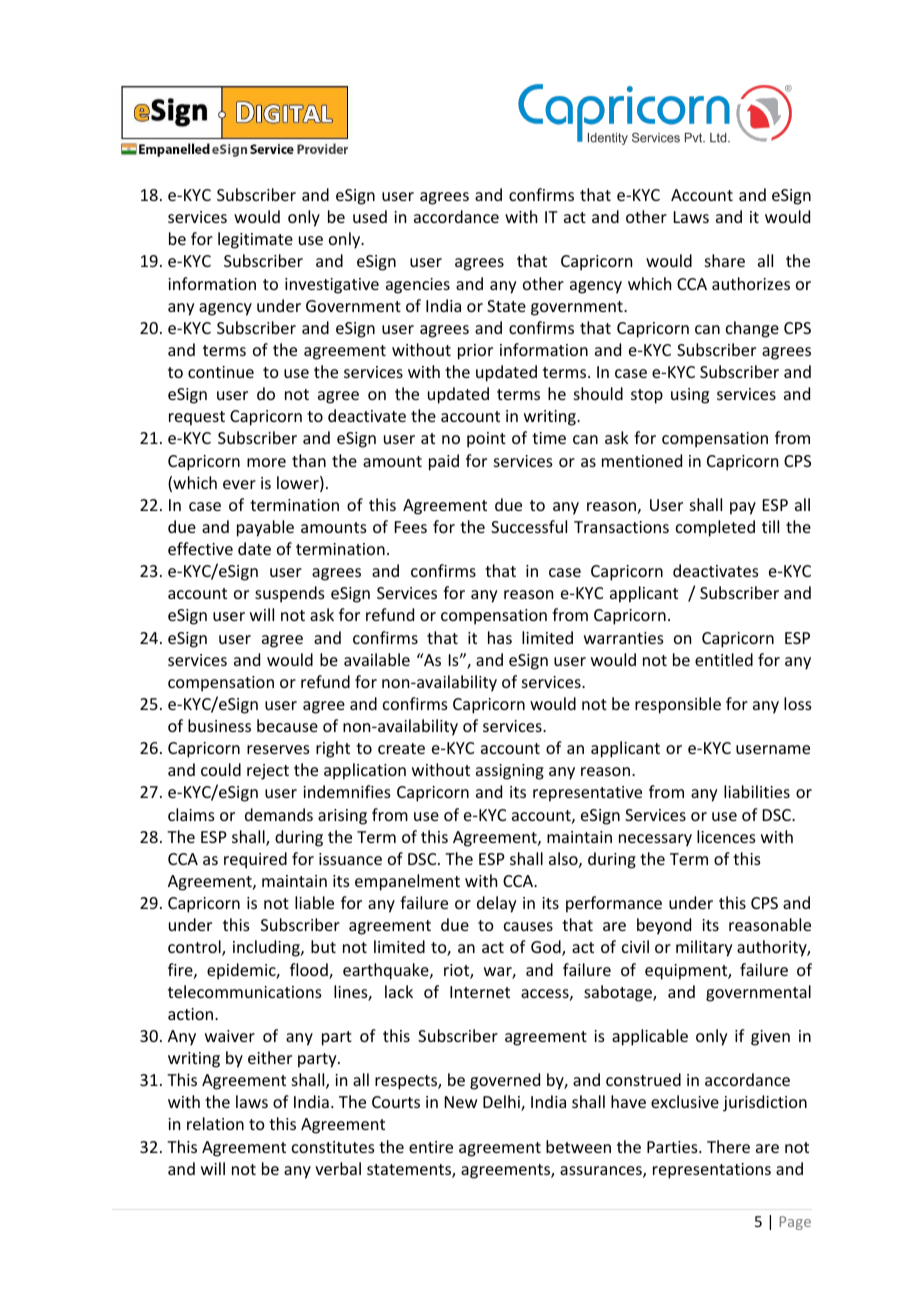 This document has height=1308, width=924. I want to click on entire, so click(431, 1147).
